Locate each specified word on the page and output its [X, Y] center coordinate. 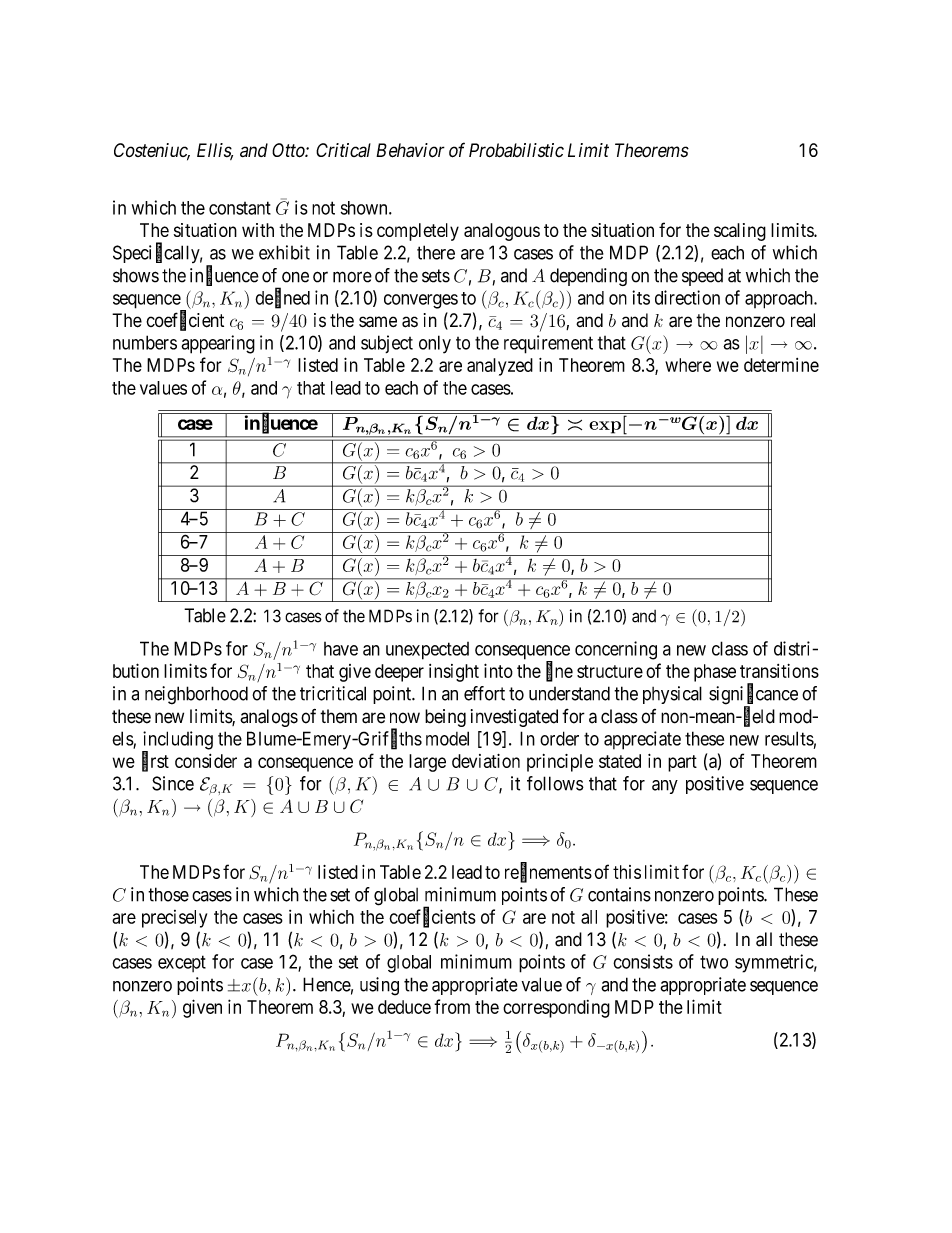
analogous [502, 232]
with [258, 230]
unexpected [427, 651]
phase [715, 673]
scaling [740, 232]
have [341, 649]
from [452, 1006]
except [182, 963]
